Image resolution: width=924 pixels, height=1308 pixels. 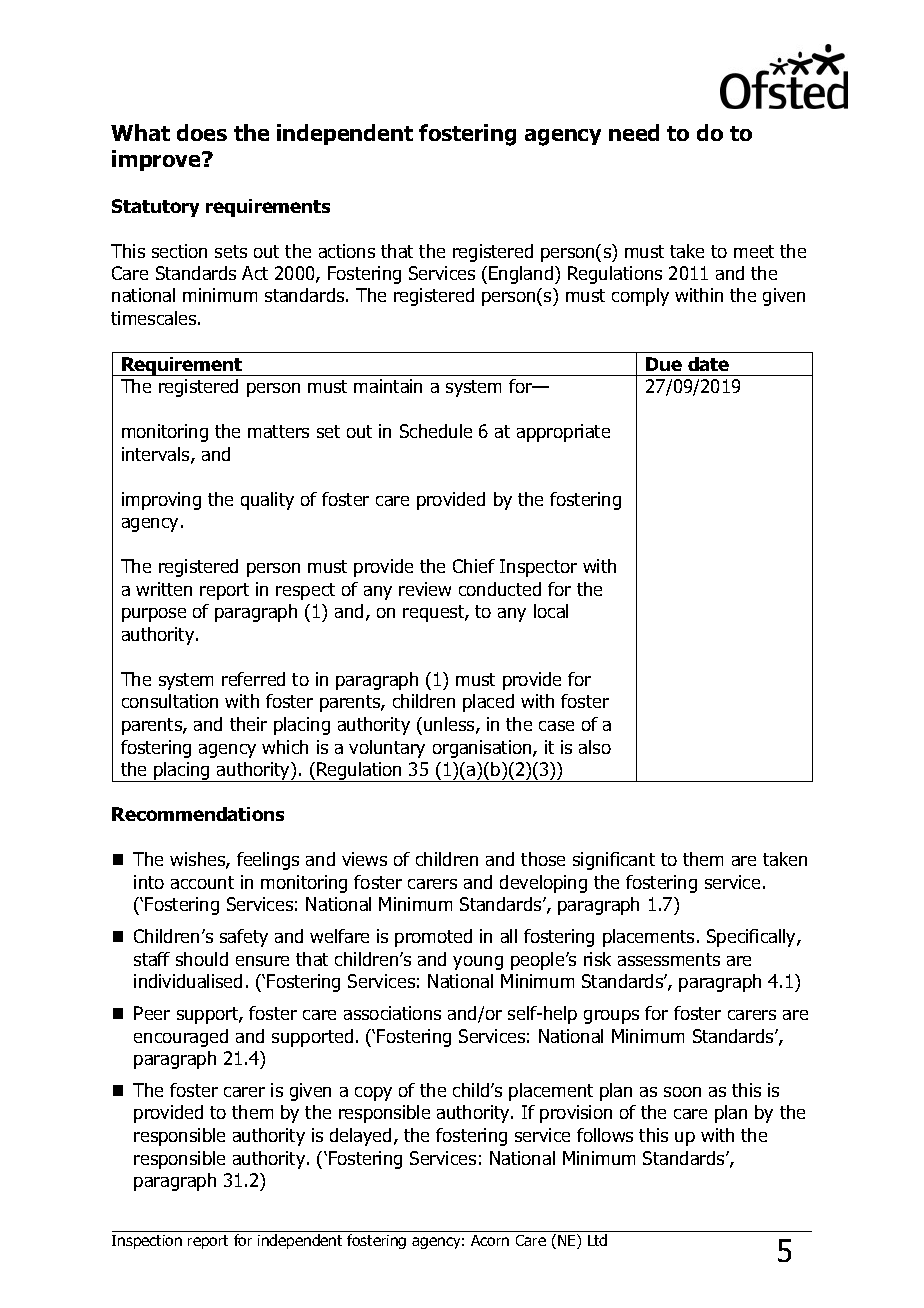 I want to click on Inspection, so click(x=147, y=1242).
